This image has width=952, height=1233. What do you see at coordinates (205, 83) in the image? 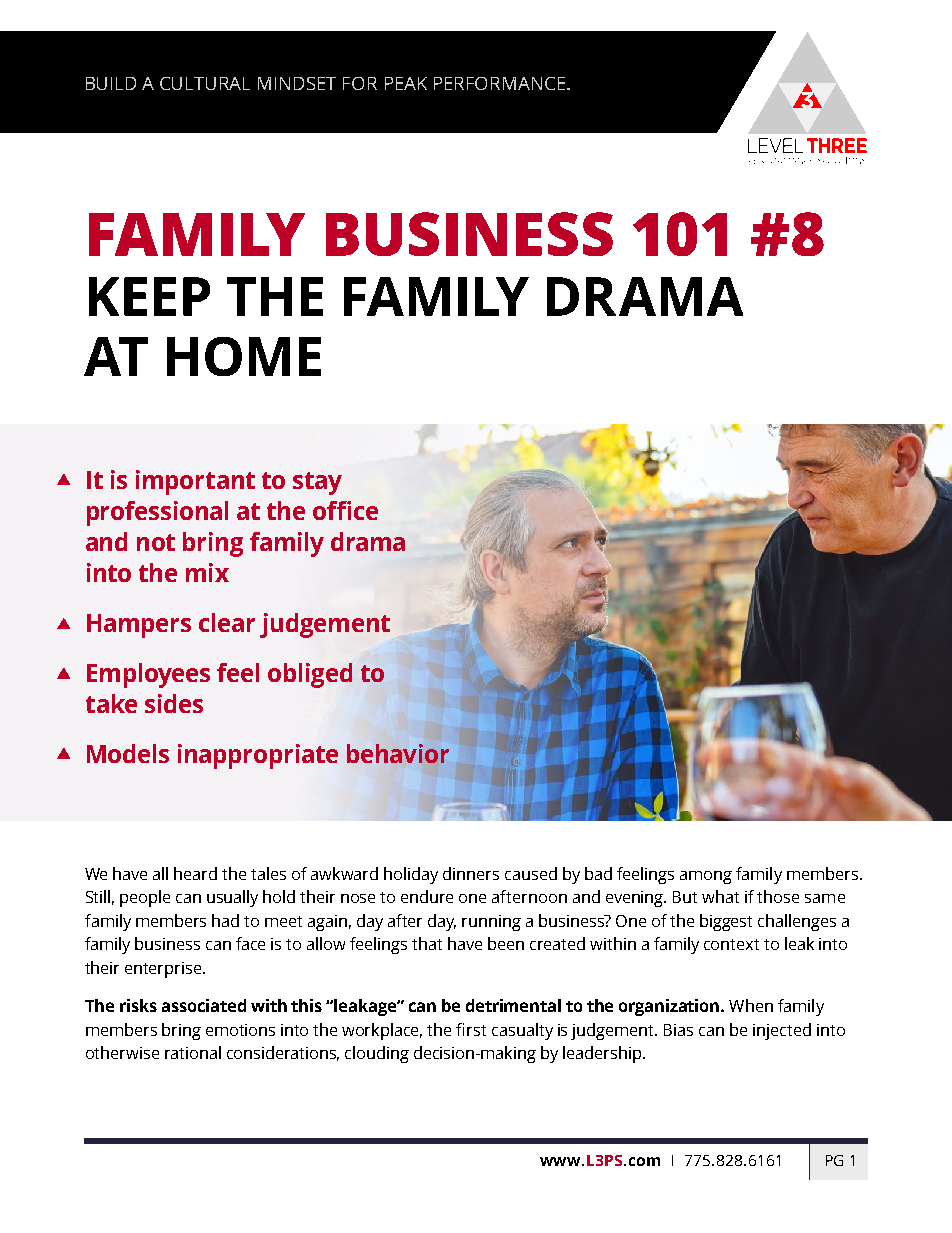
I see `CULTURAL` at bounding box center [205, 83].
